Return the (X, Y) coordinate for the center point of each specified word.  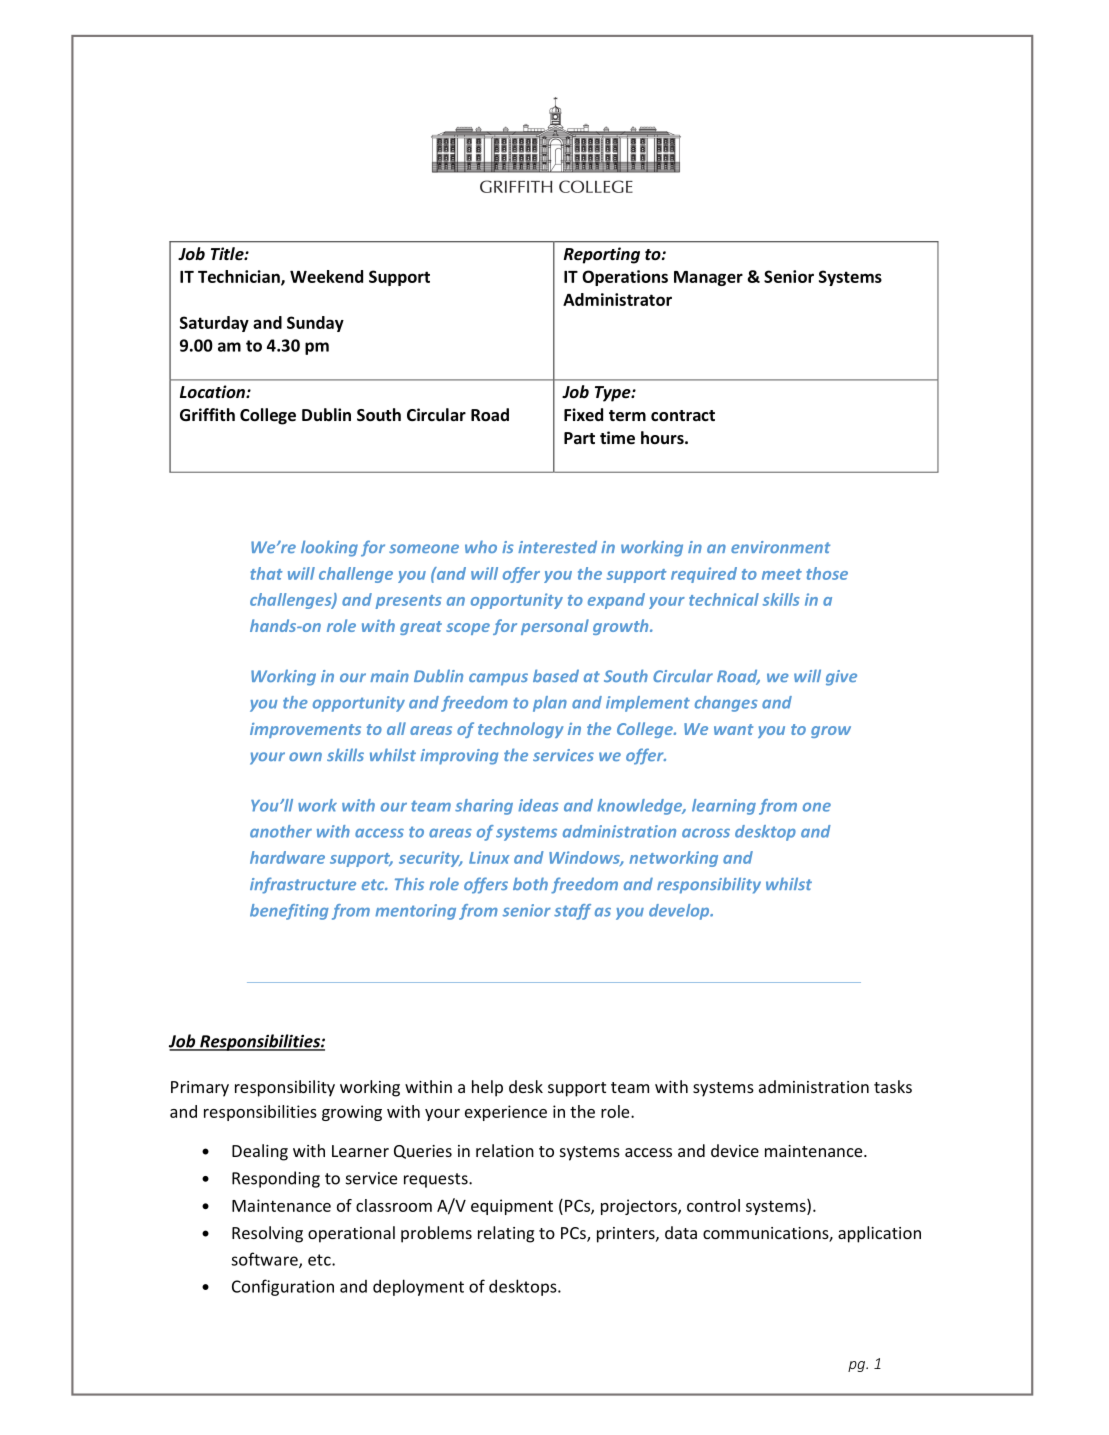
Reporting (602, 255)
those (827, 573)
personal (555, 627)
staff (572, 912)
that (266, 573)
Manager (708, 278)
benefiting (289, 912)
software (265, 1260)
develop (680, 912)
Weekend (326, 276)
